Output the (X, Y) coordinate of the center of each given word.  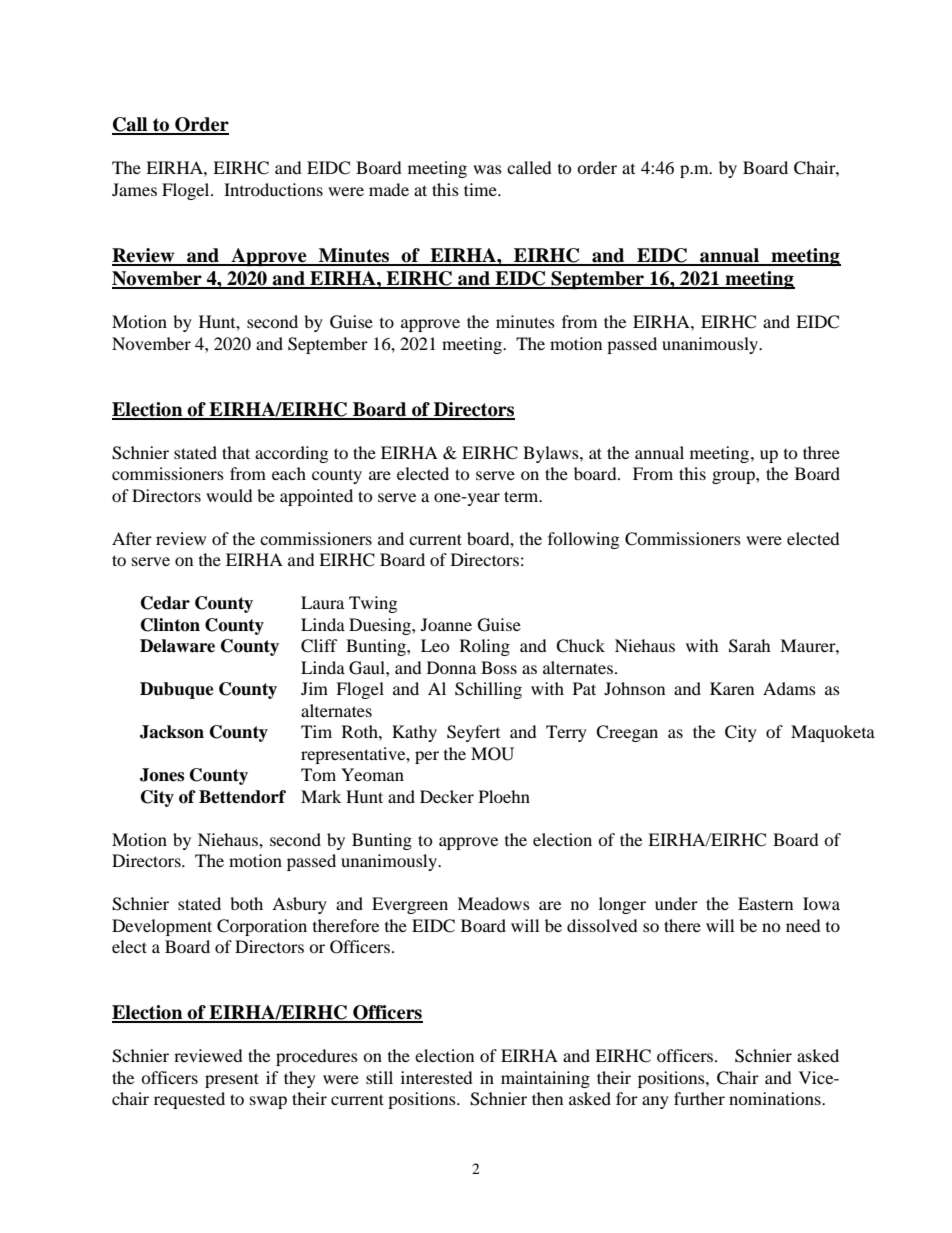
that (236, 452)
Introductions (273, 189)
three (821, 452)
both (246, 903)
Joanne (446, 624)
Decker (447, 796)
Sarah (750, 646)
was (487, 169)
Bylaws (552, 454)
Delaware (177, 646)
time (481, 189)
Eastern (765, 903)
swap (268, 1102)
